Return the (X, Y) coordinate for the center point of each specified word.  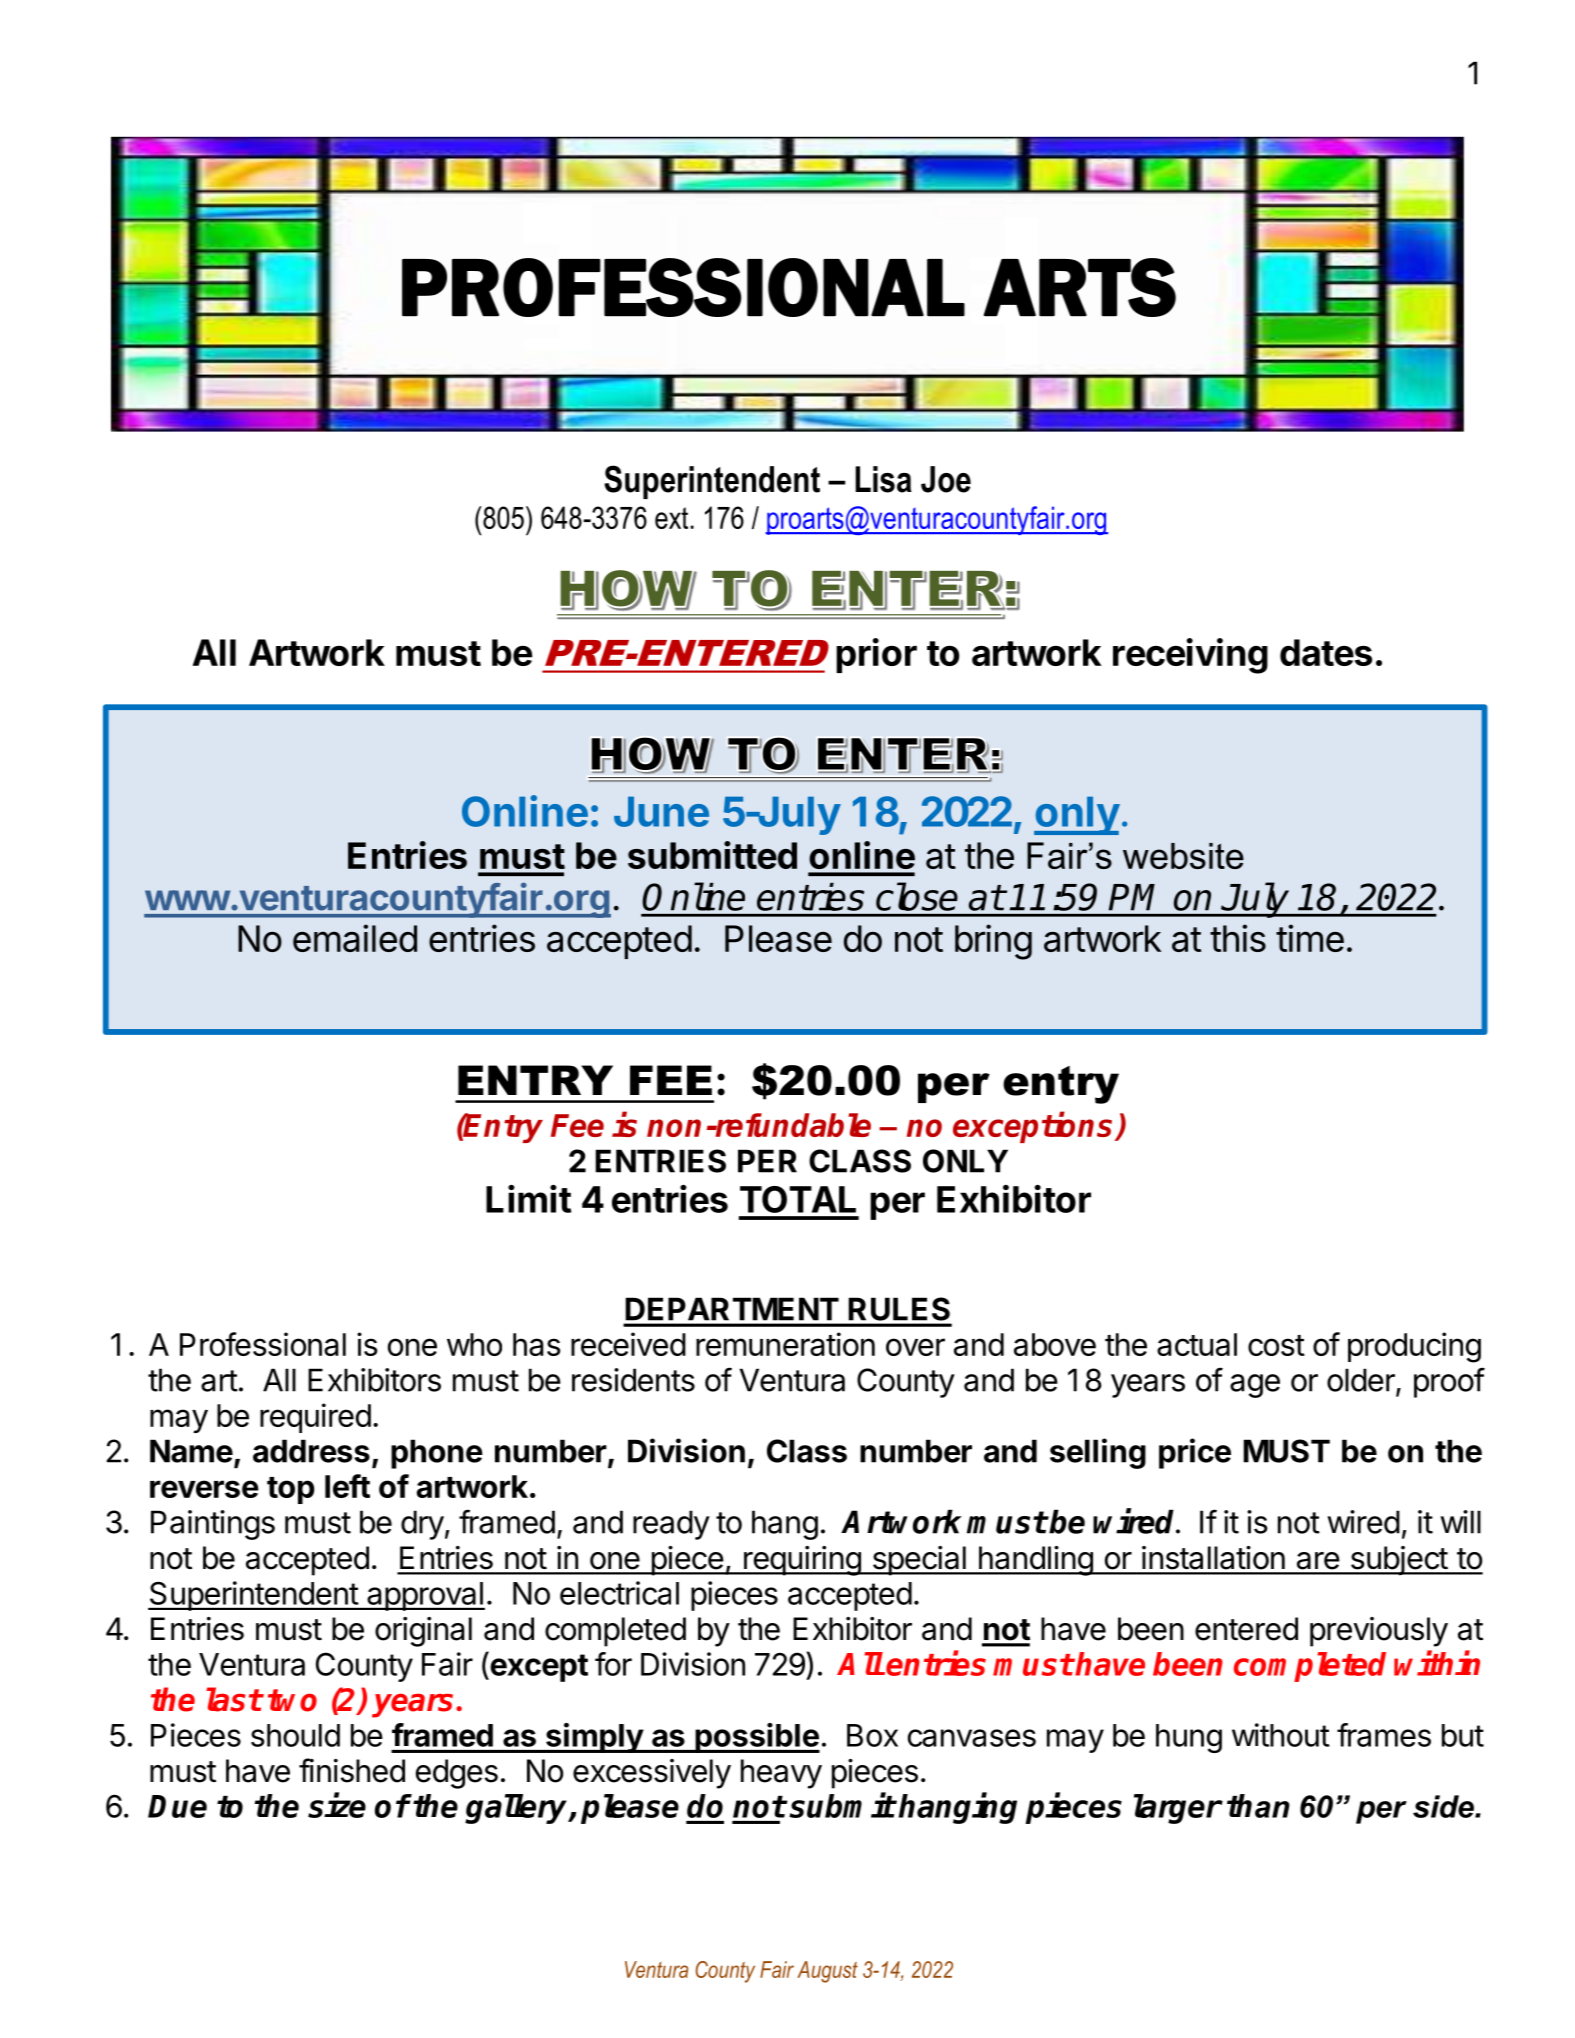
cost (1276, 1345)
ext (671, 518)
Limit (528, 1199)
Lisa (883, 479)
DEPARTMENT (732, 1309)
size (337, 1805)
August (827, 1972)
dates (1326, 652)
